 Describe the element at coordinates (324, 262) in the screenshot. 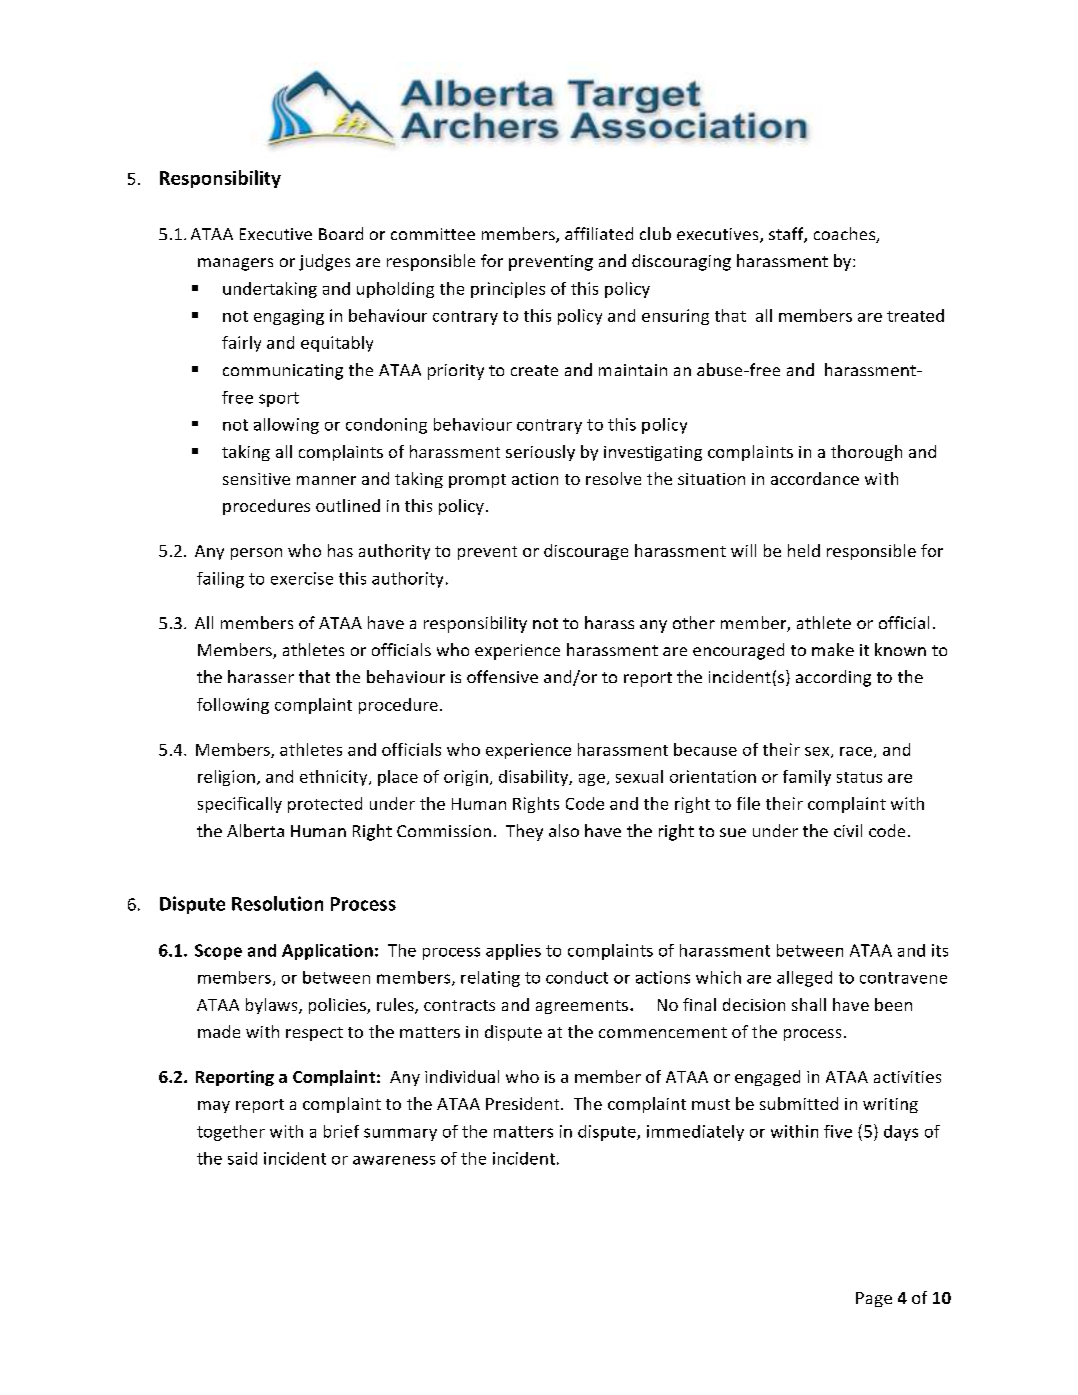

I see `judges` at that location.
